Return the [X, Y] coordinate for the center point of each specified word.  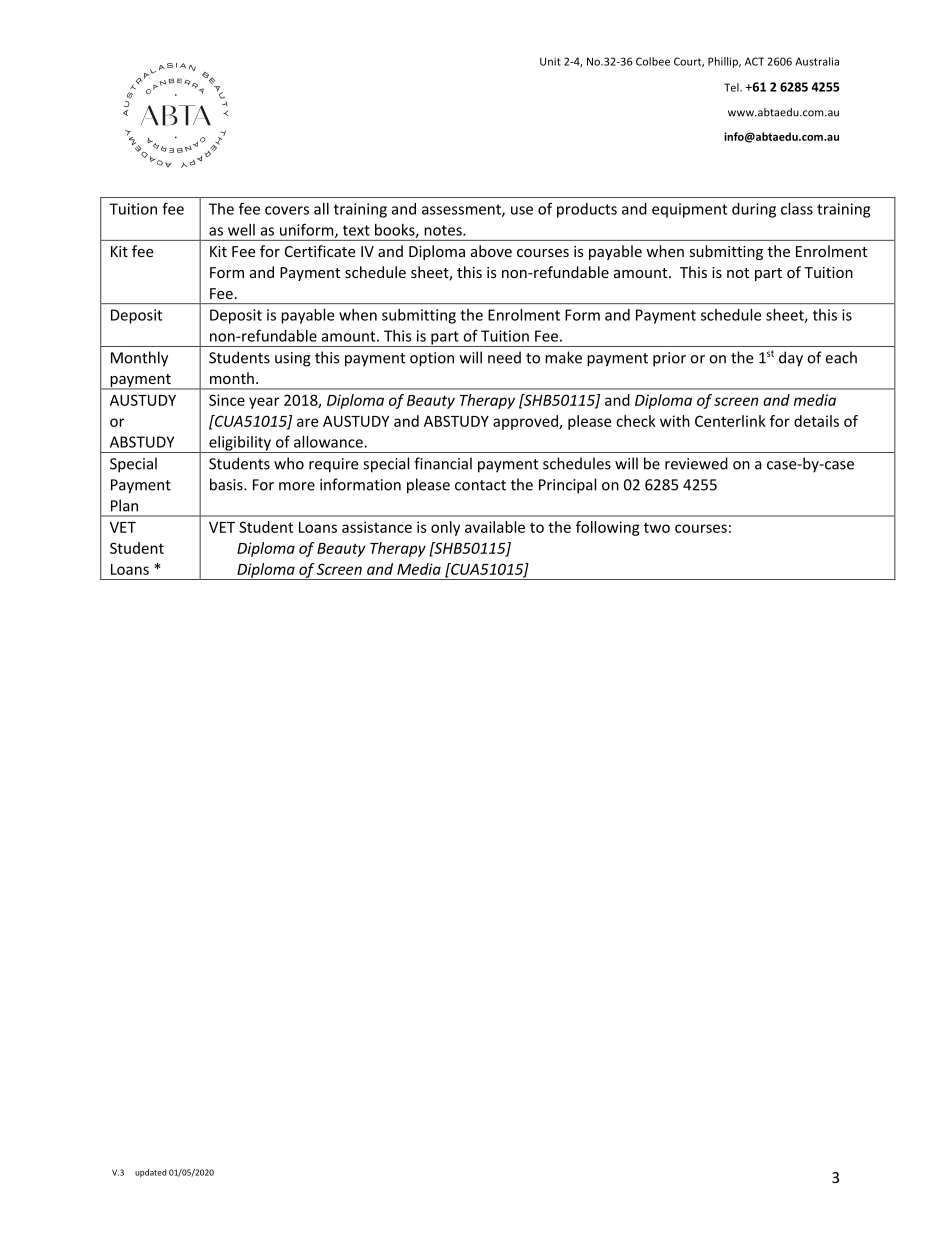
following [608, 528]
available [495, 527]
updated [151, 1173]
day [791, 359]
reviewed [696, 463]
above [491, 251]
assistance [377, 527]
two [657, 527]
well [241, 230]
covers [287, 210]
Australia [817, 61]
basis [227, 484]
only [445, 528]
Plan [124, 505]
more [297, 486]
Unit [550, 61]
